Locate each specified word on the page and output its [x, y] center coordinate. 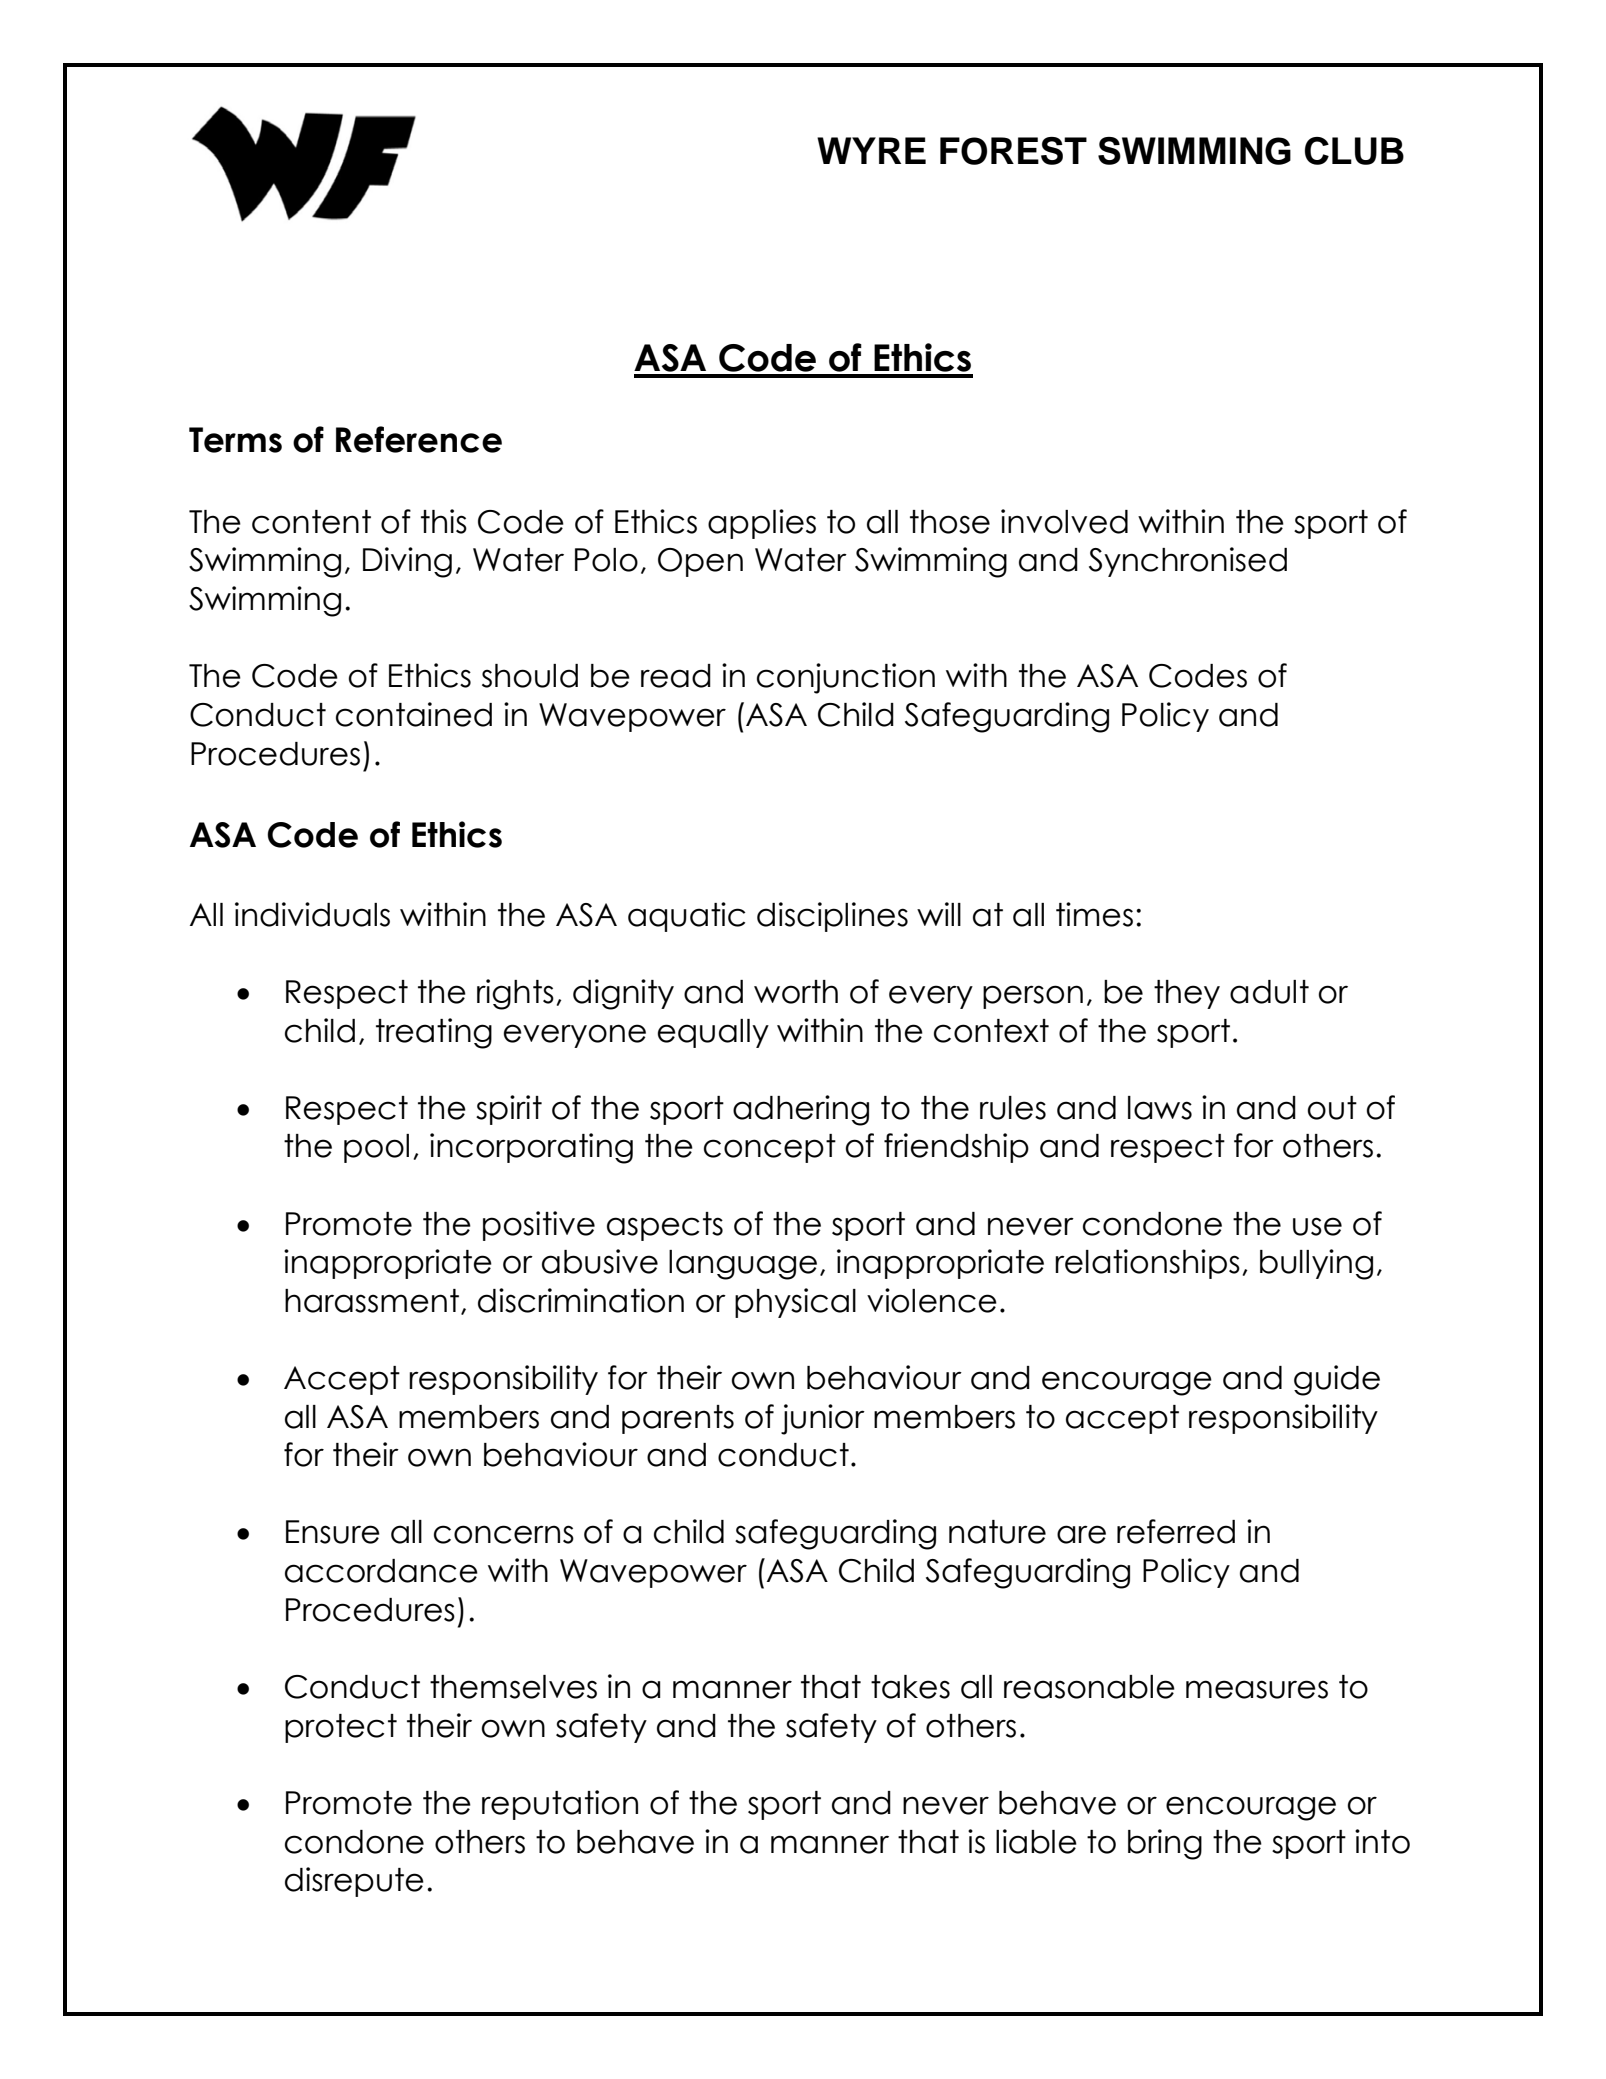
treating [434, 1033]
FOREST [1013, 151]
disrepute [354, 1882]
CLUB [1354, 151]
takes [910, 1687]
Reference [419, 439]
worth [796, 992]
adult [1269, 992]
